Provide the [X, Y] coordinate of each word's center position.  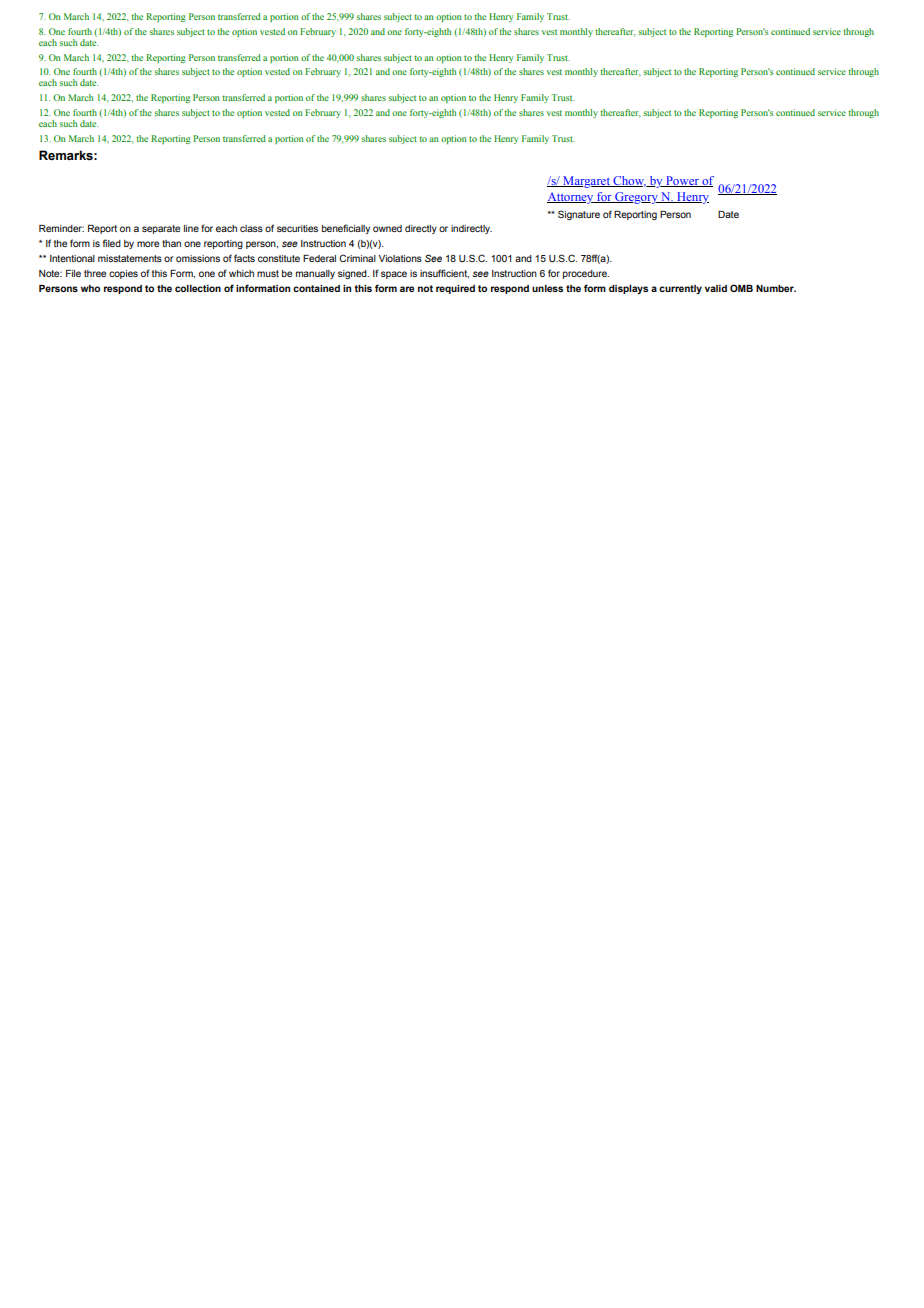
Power [682, 181]
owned [387, 228]
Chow [628, 181]
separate [161, 229]
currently [680, 289]
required [455, 289]
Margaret [586, 182]
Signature [579, 215]
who [90, 288]
